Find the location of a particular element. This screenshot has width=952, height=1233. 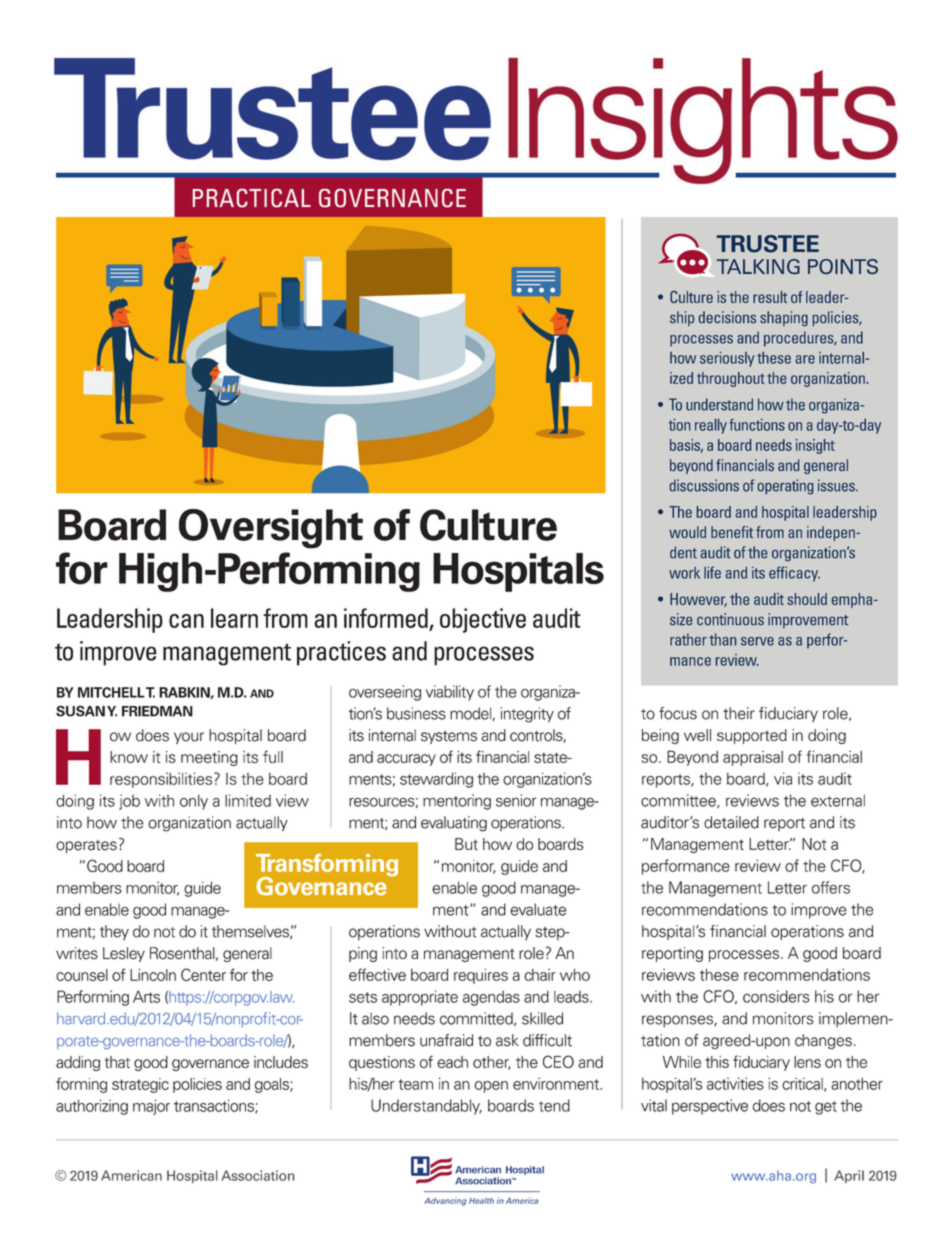

only is located at coordinates (194, 802).
